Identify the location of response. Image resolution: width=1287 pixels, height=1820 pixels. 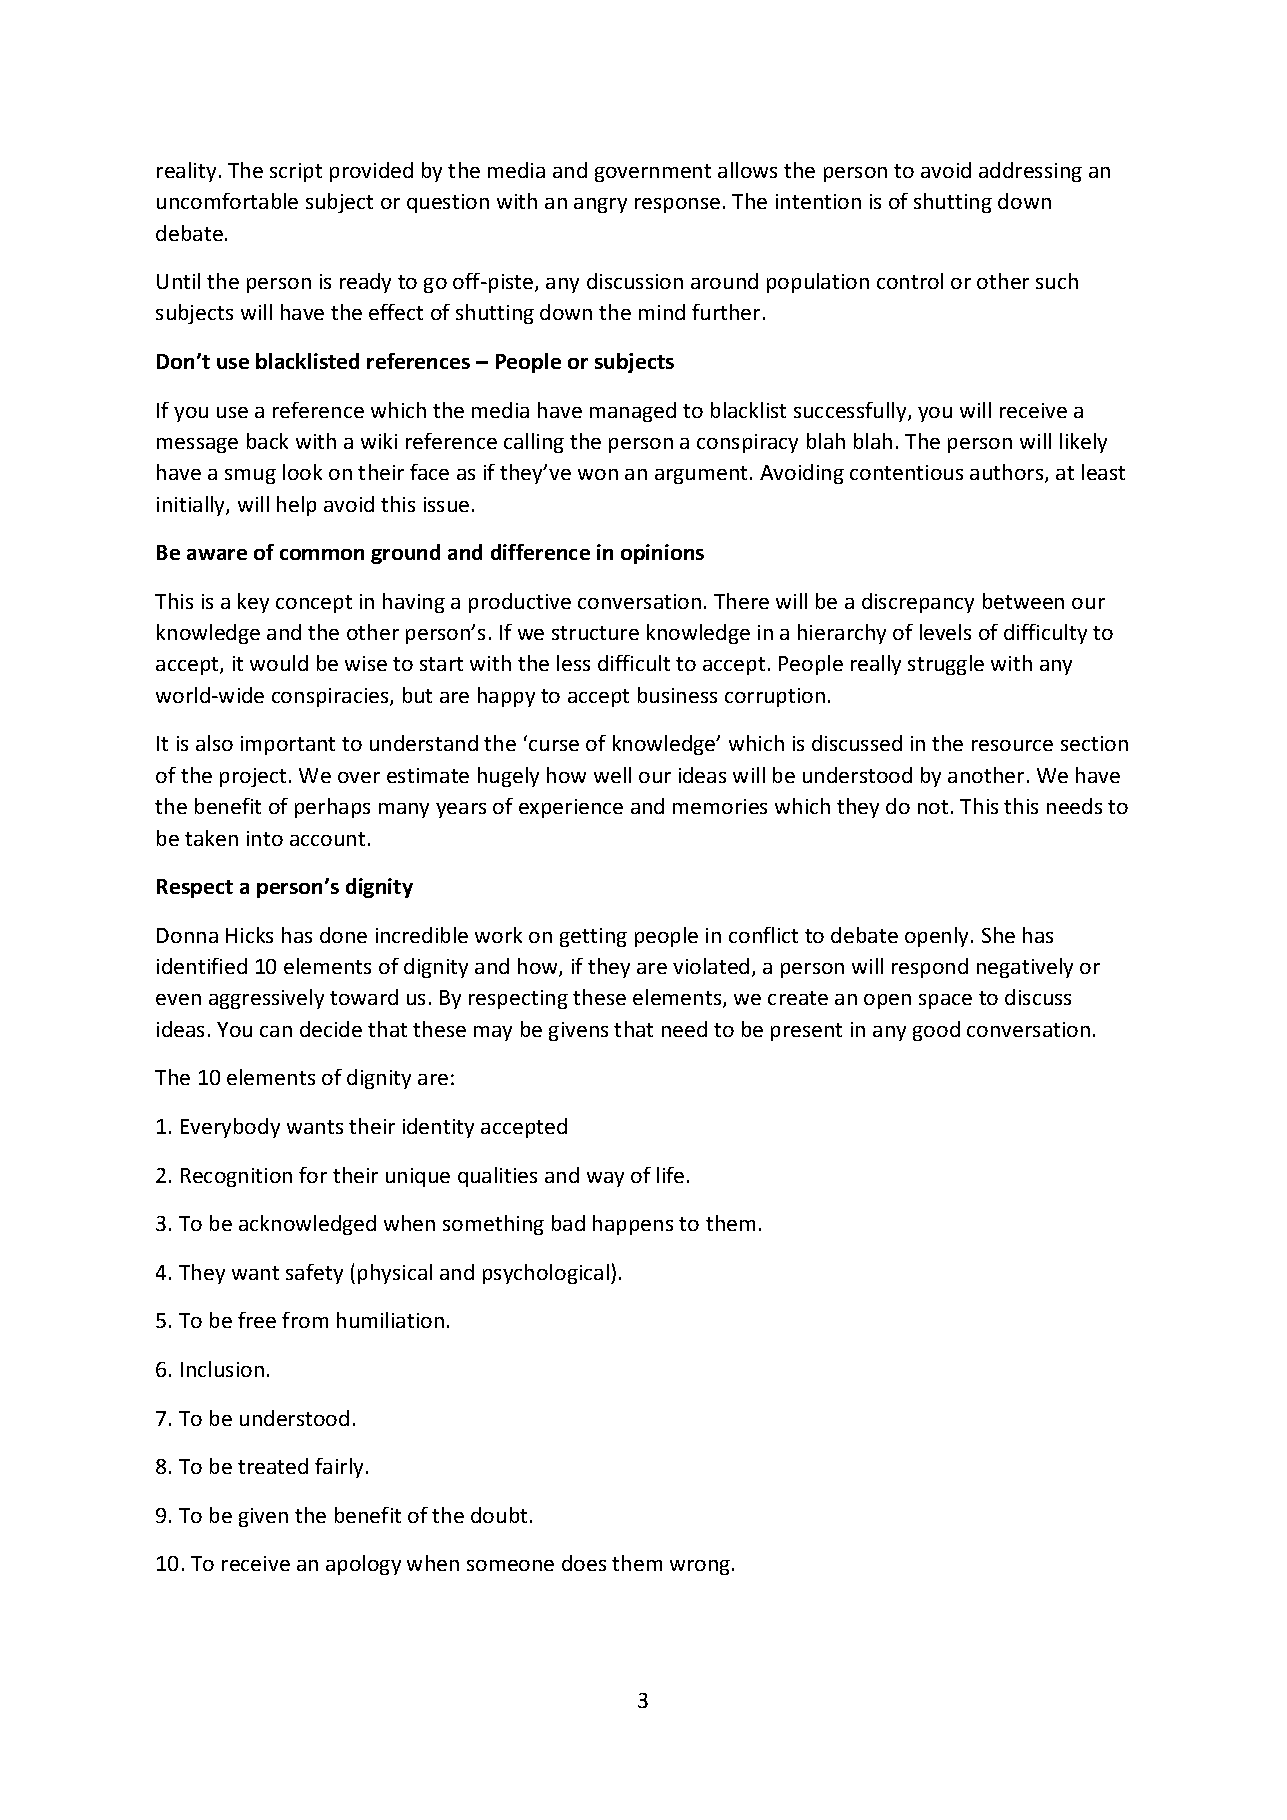
(677, 205).
